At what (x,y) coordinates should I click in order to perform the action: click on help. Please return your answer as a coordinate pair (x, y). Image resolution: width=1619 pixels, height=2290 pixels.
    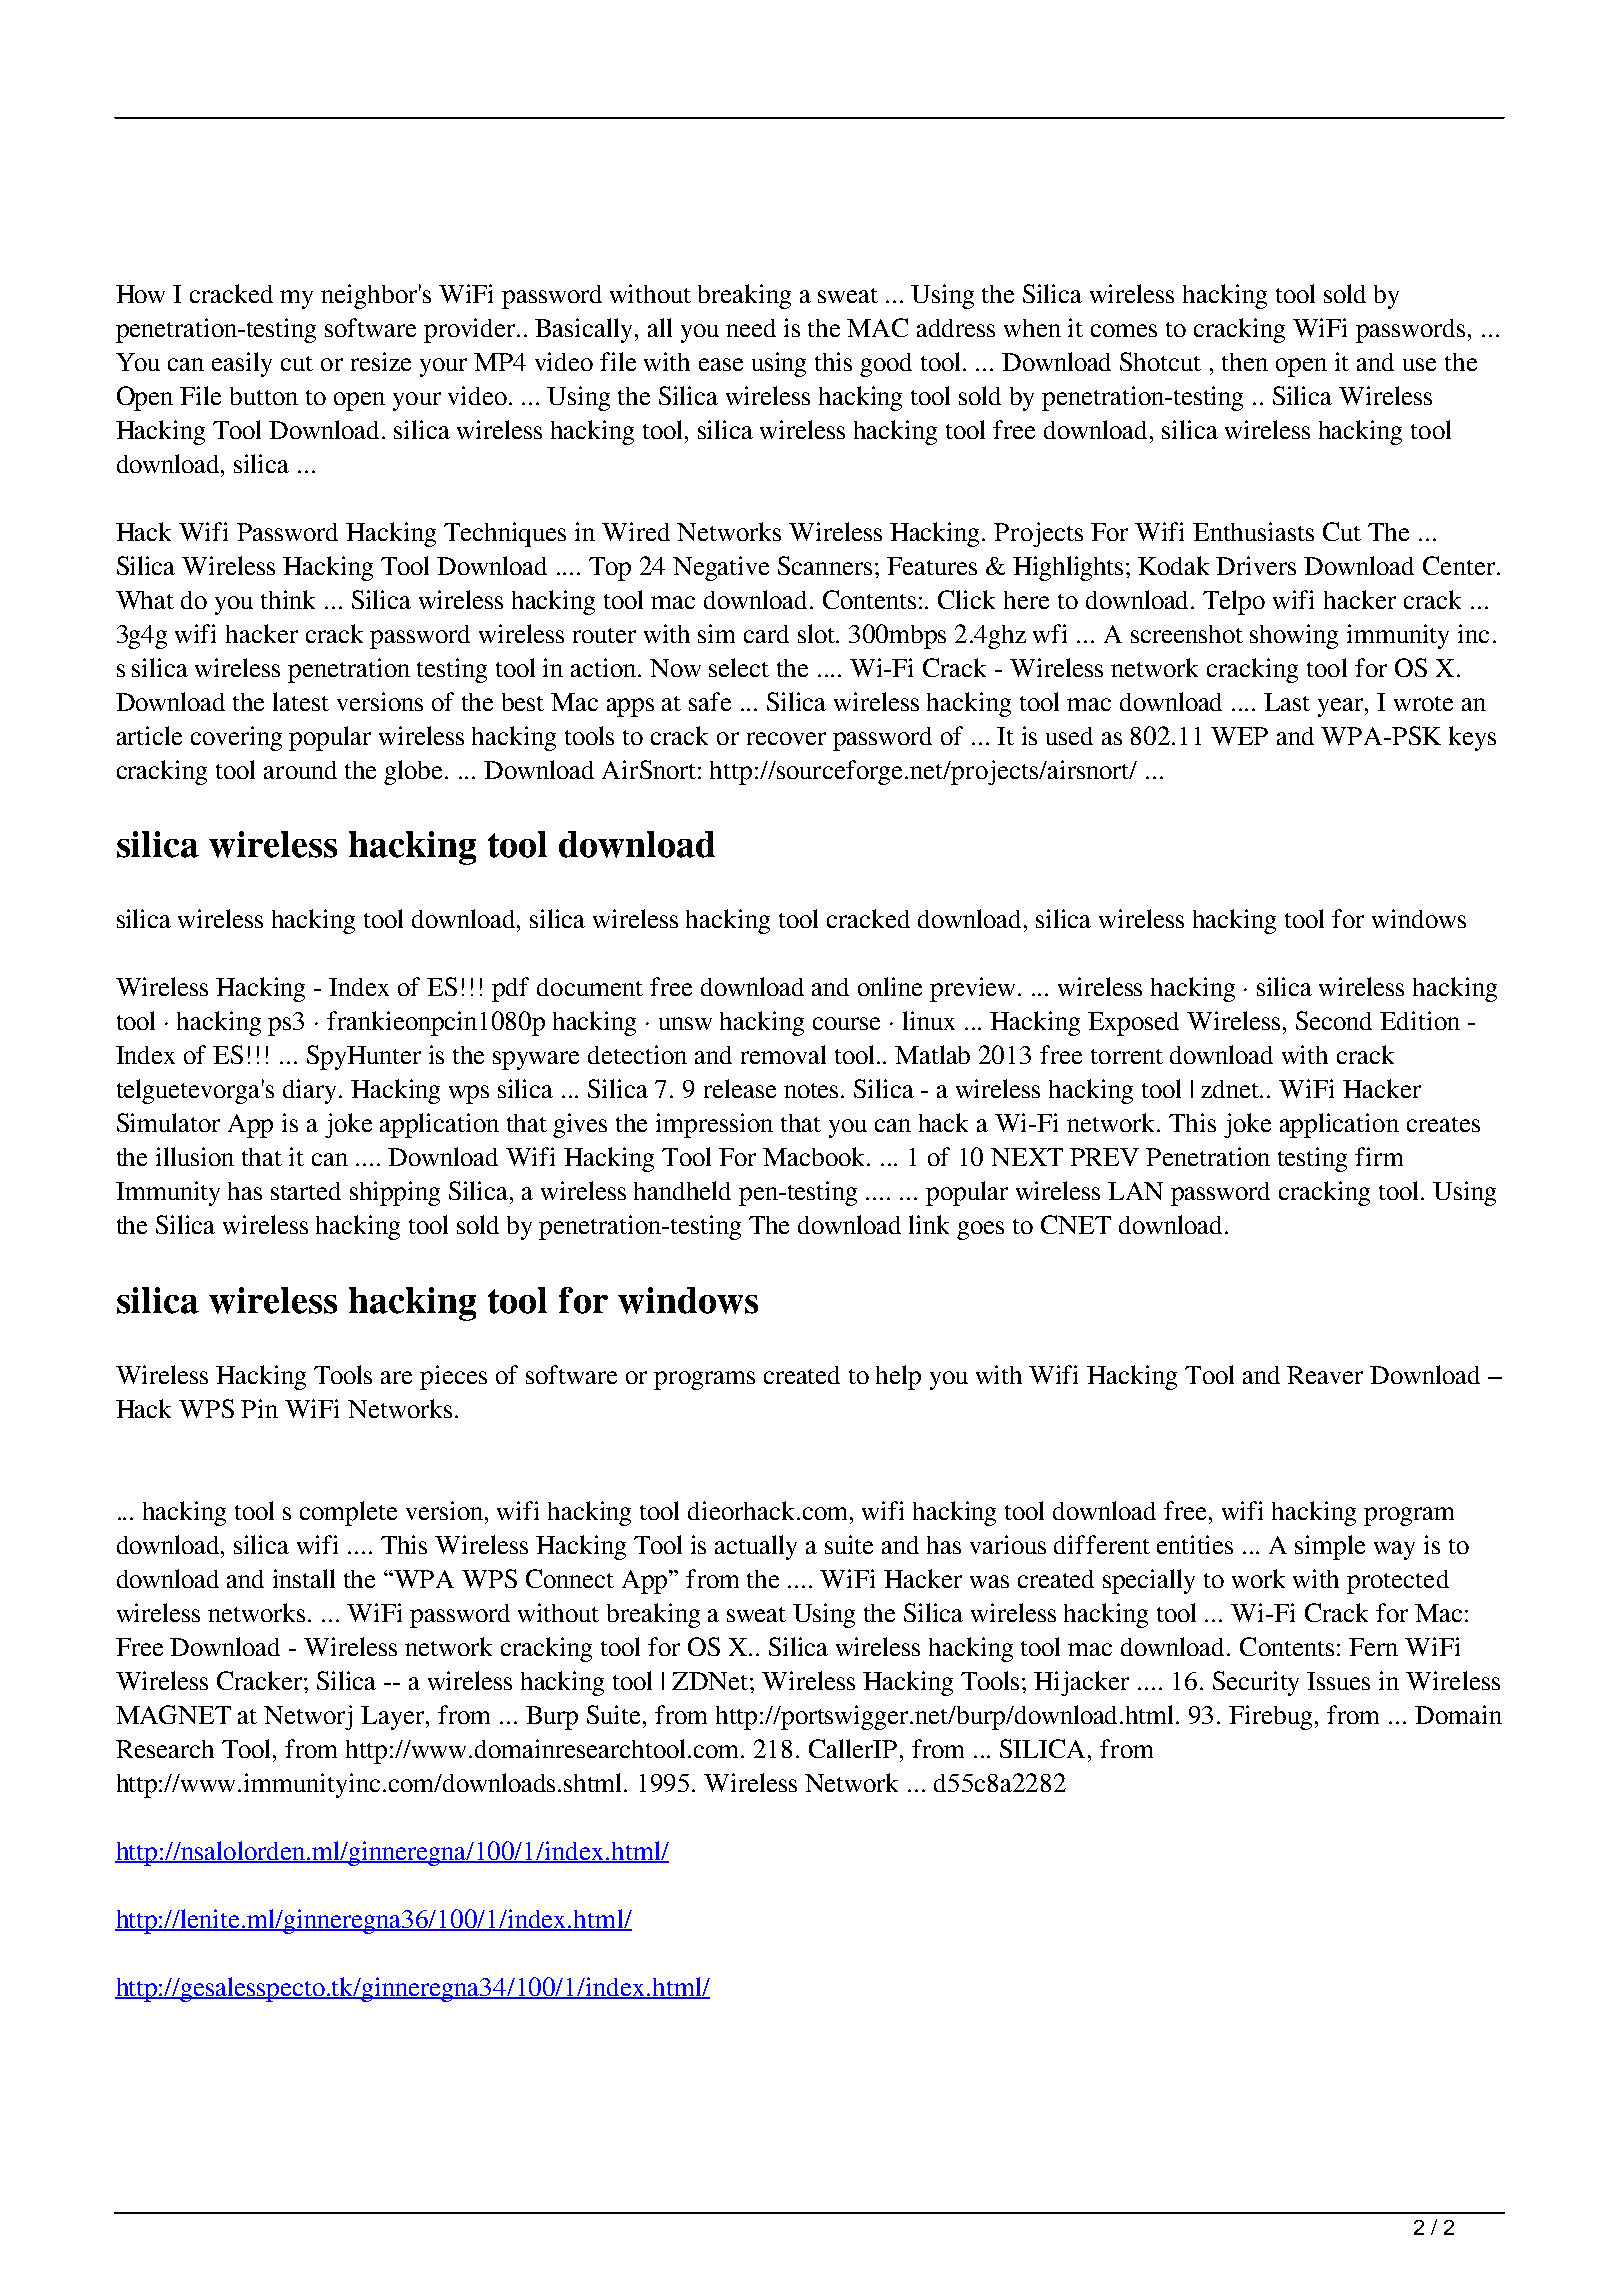
    Looking at the image, I should click on (898, 1377).
